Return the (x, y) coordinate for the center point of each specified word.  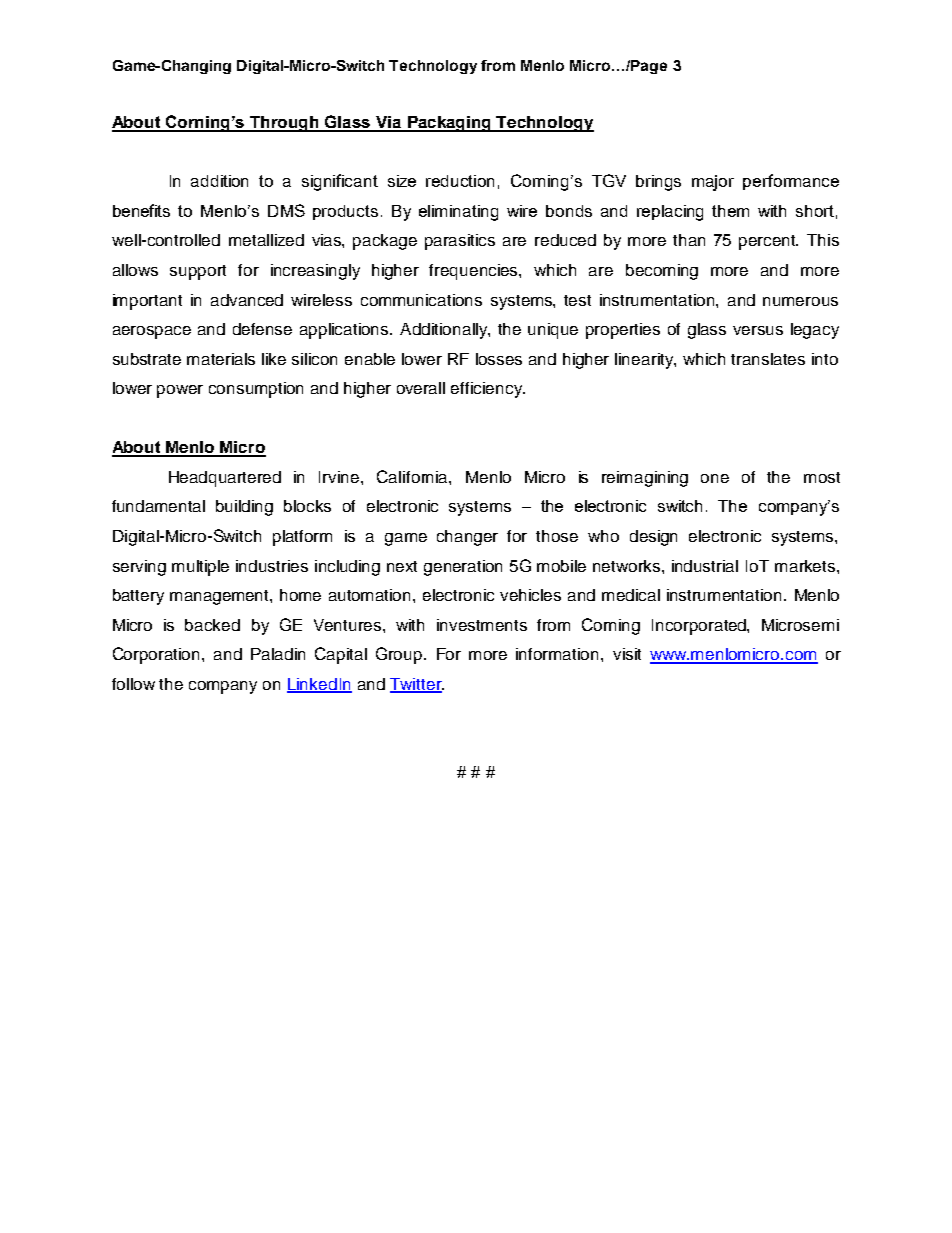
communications (421, 300)
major (713, 183)
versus (758, 330)
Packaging (450, 124)
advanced (247, 300)
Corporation (158, 655)
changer (467, 538)
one (715, 478)
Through (285, 124)
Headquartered (225, 479)
